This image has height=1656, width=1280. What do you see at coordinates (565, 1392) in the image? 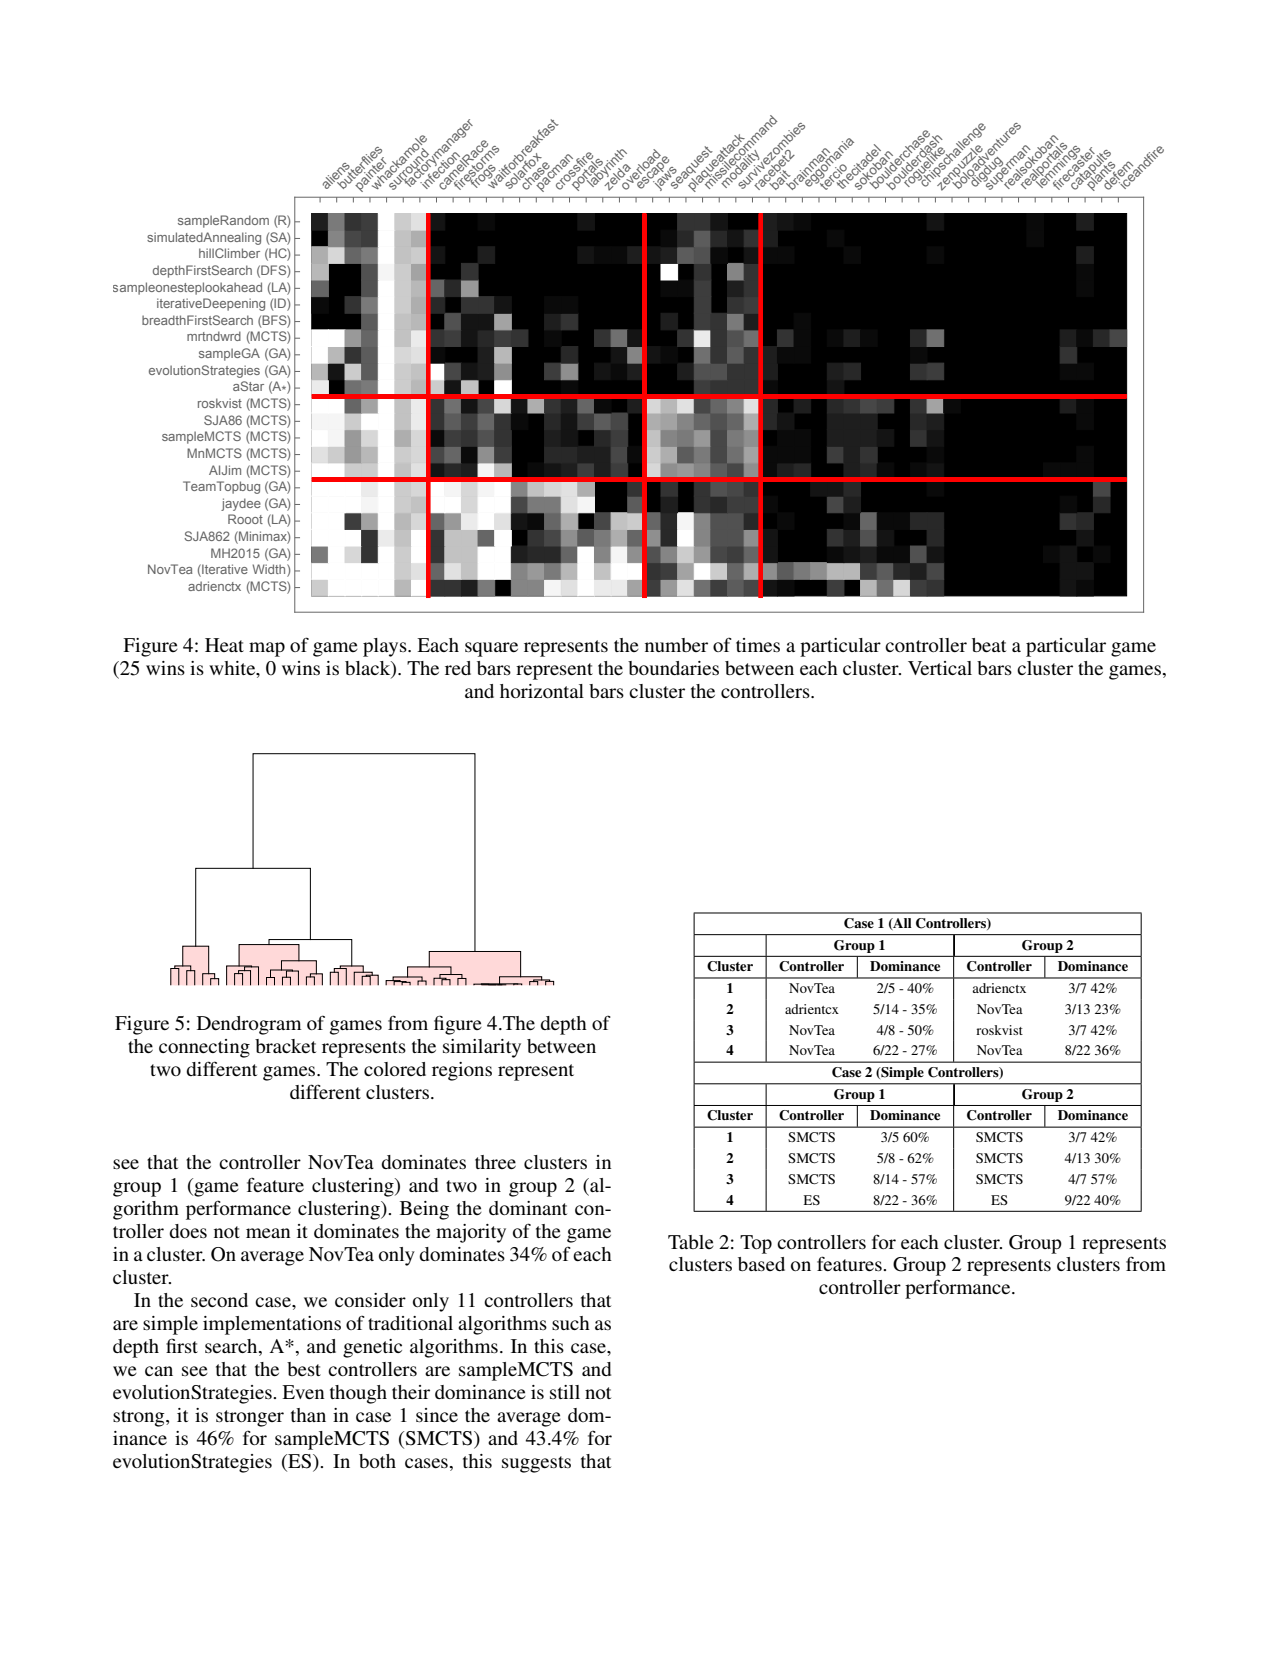
I see `still` at bounding box center [565, 1392].
